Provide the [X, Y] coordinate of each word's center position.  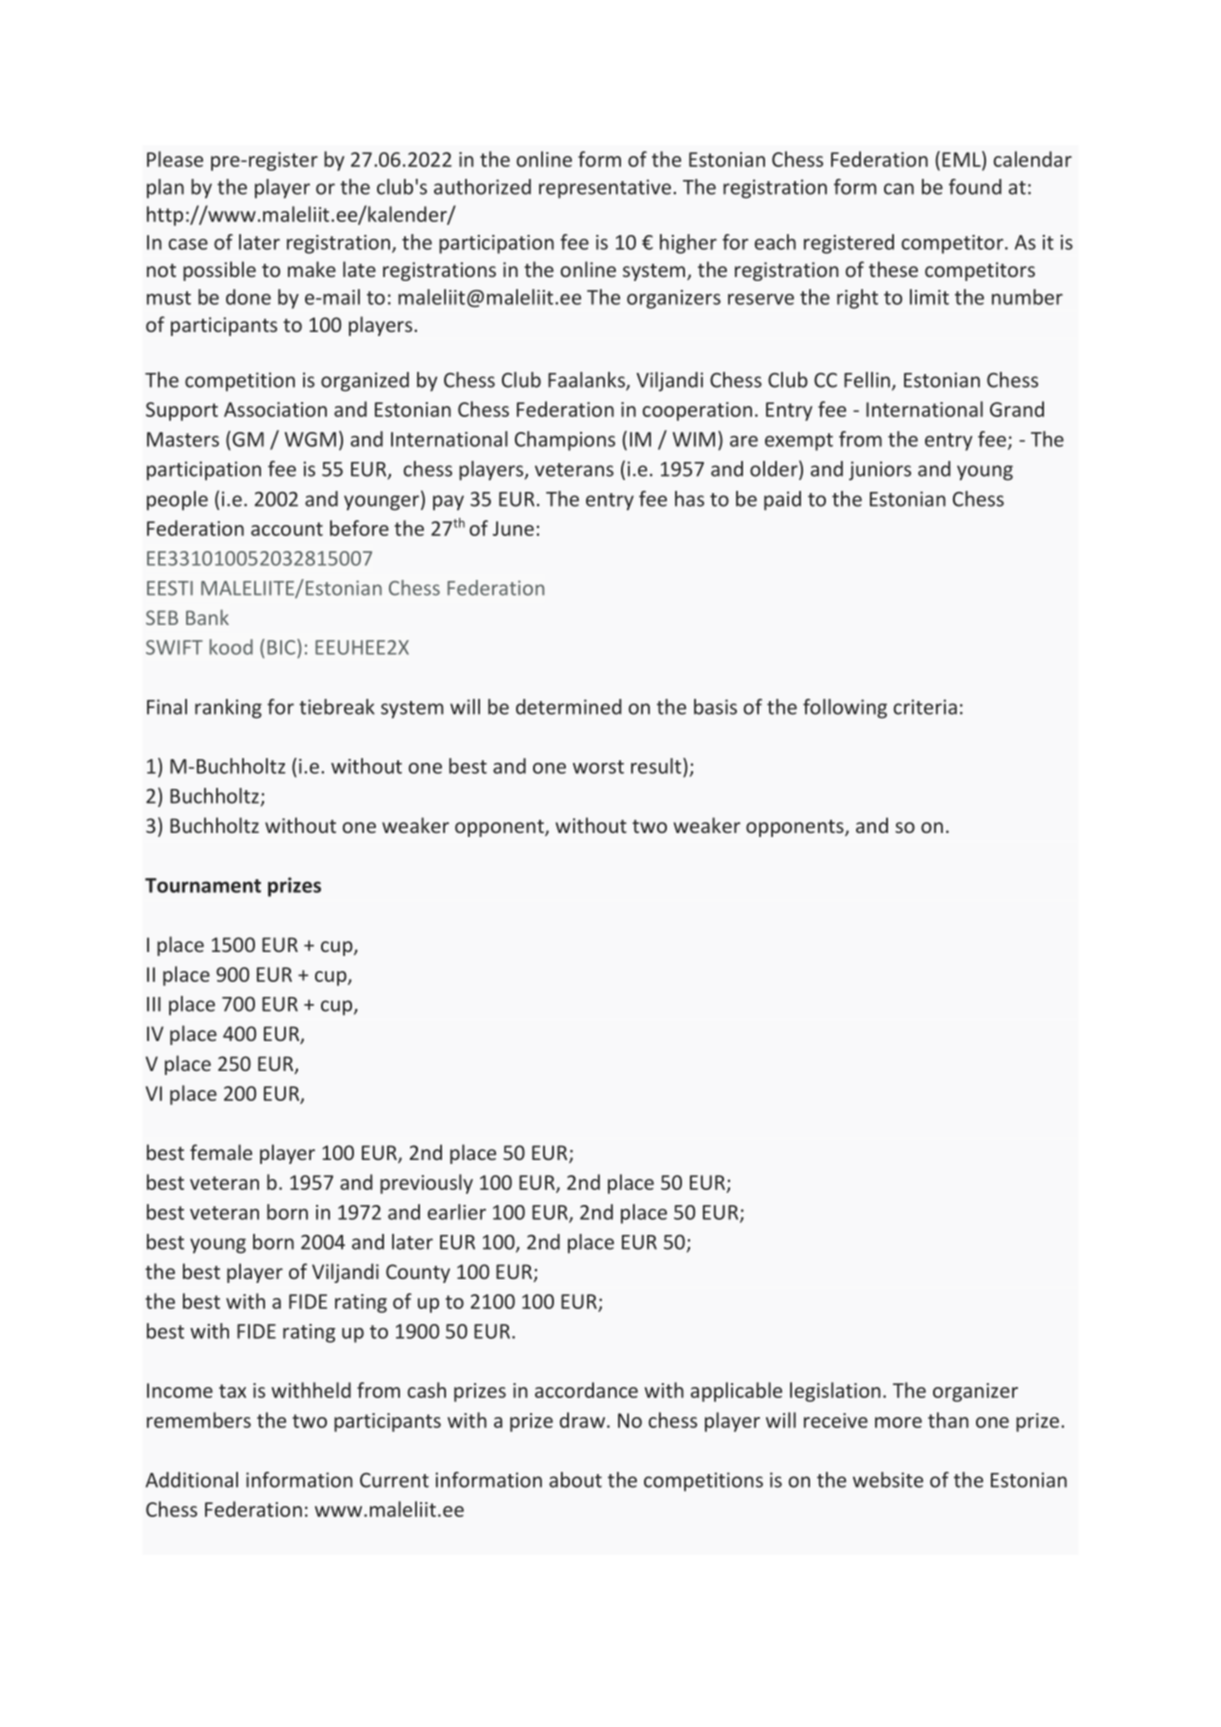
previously [426, 1184]
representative [605, 189]
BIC [282, 647]
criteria [925, 707]
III [154, 1004]
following [845, 709]
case [188, 244]
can [899, 189]
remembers [199, 1420]
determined [568, 707]
